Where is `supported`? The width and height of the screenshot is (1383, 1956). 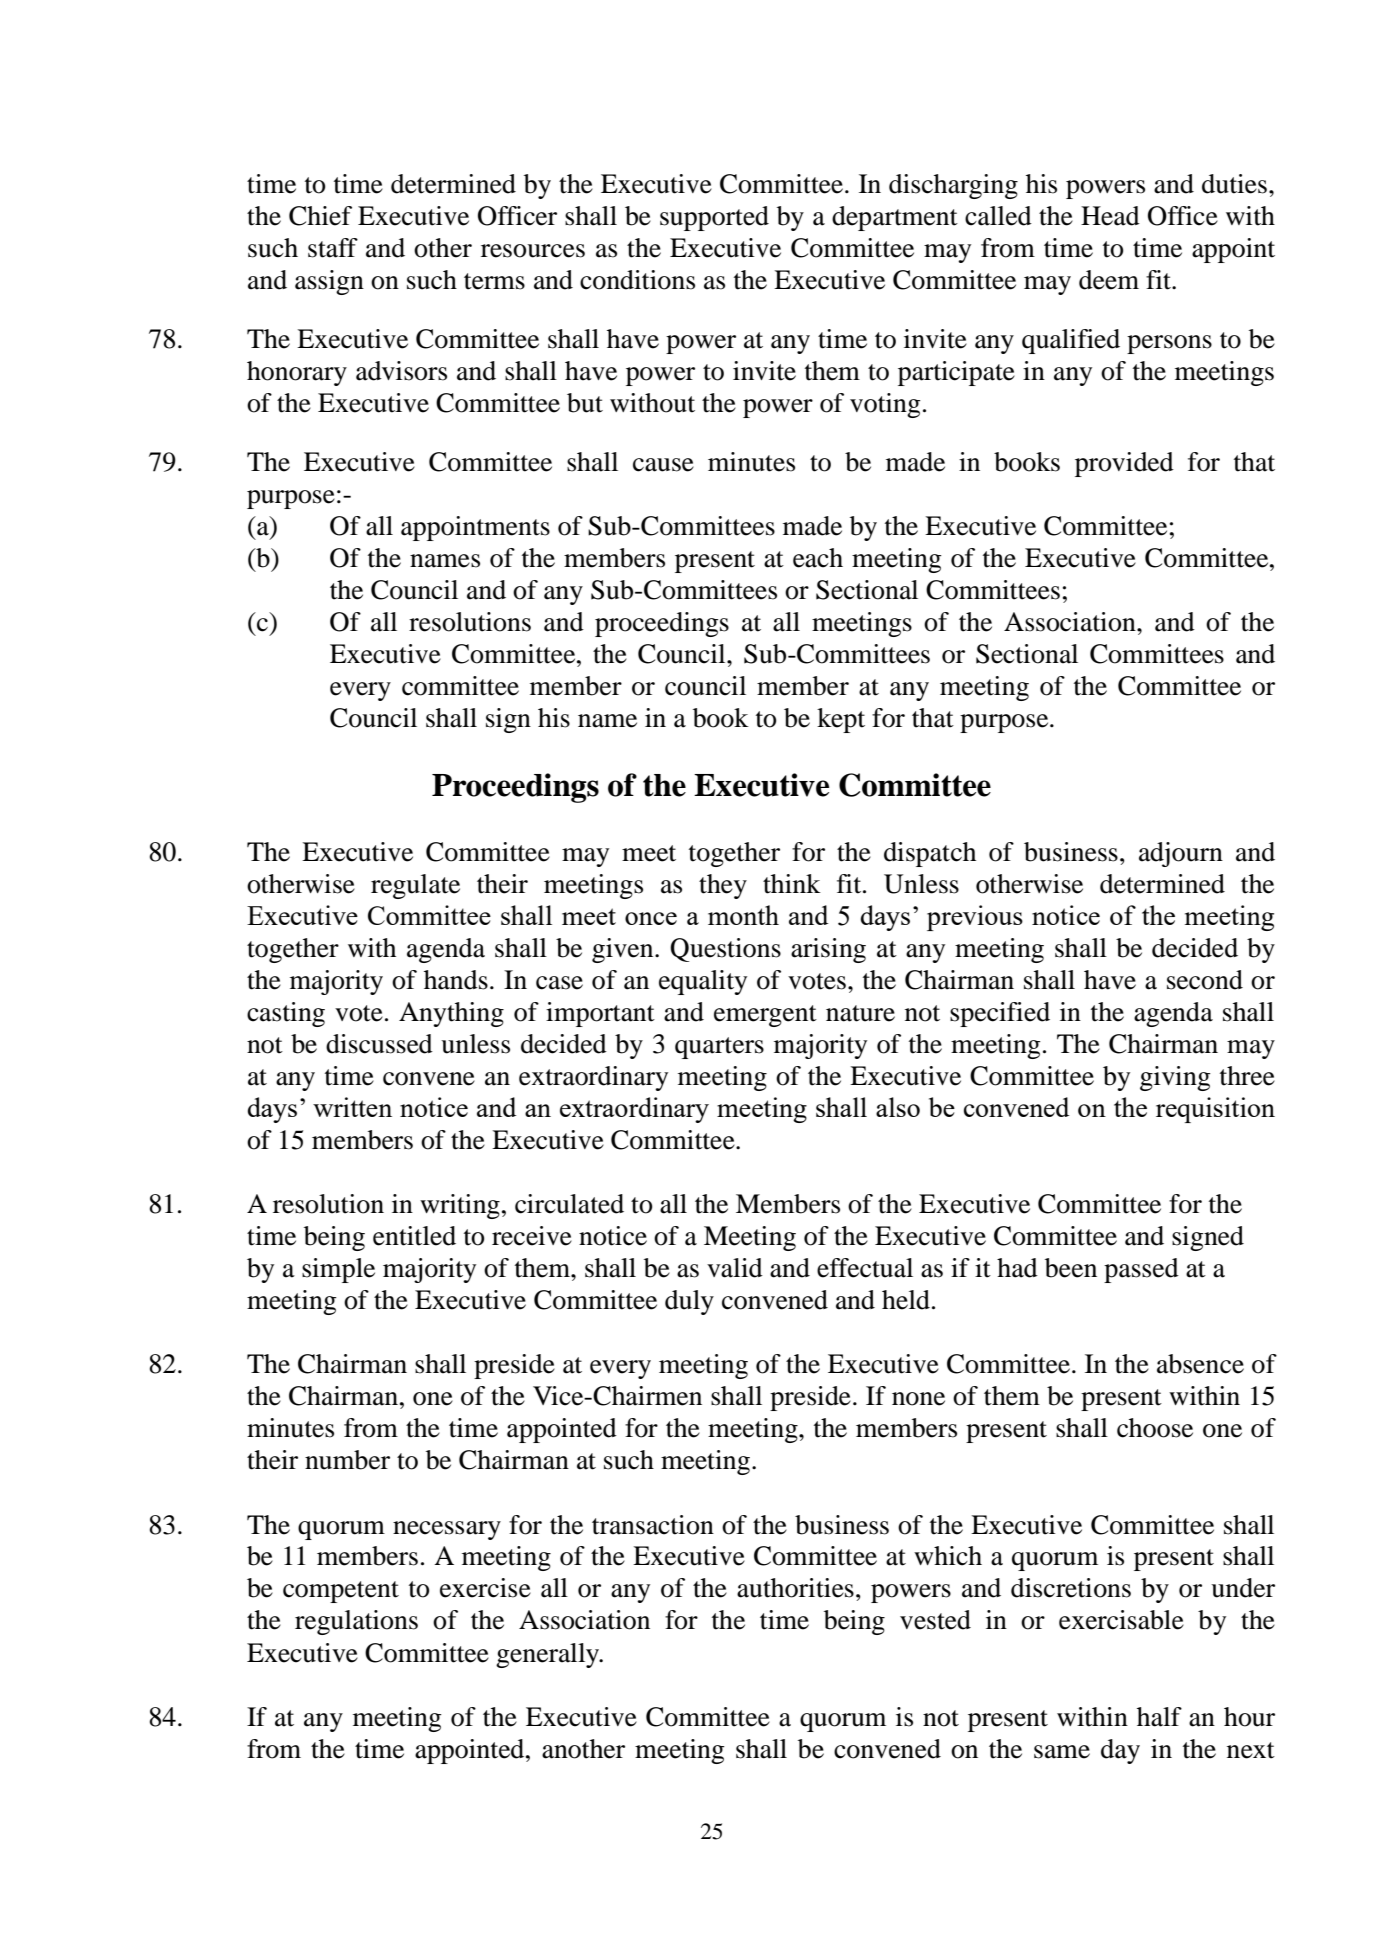
supported is located at coordinates (714, 218).
